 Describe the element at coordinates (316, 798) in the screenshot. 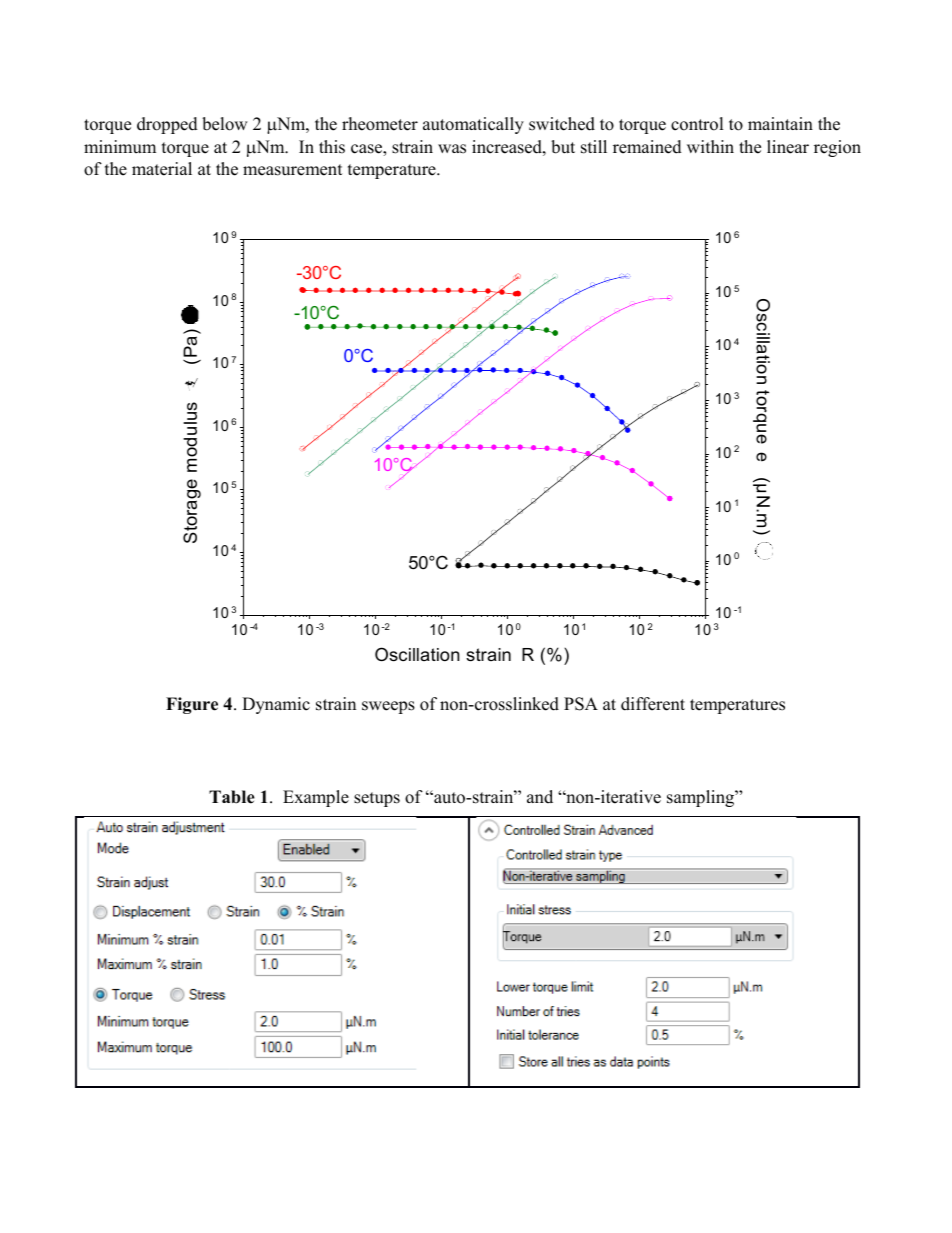

I see `Example` at that location.
